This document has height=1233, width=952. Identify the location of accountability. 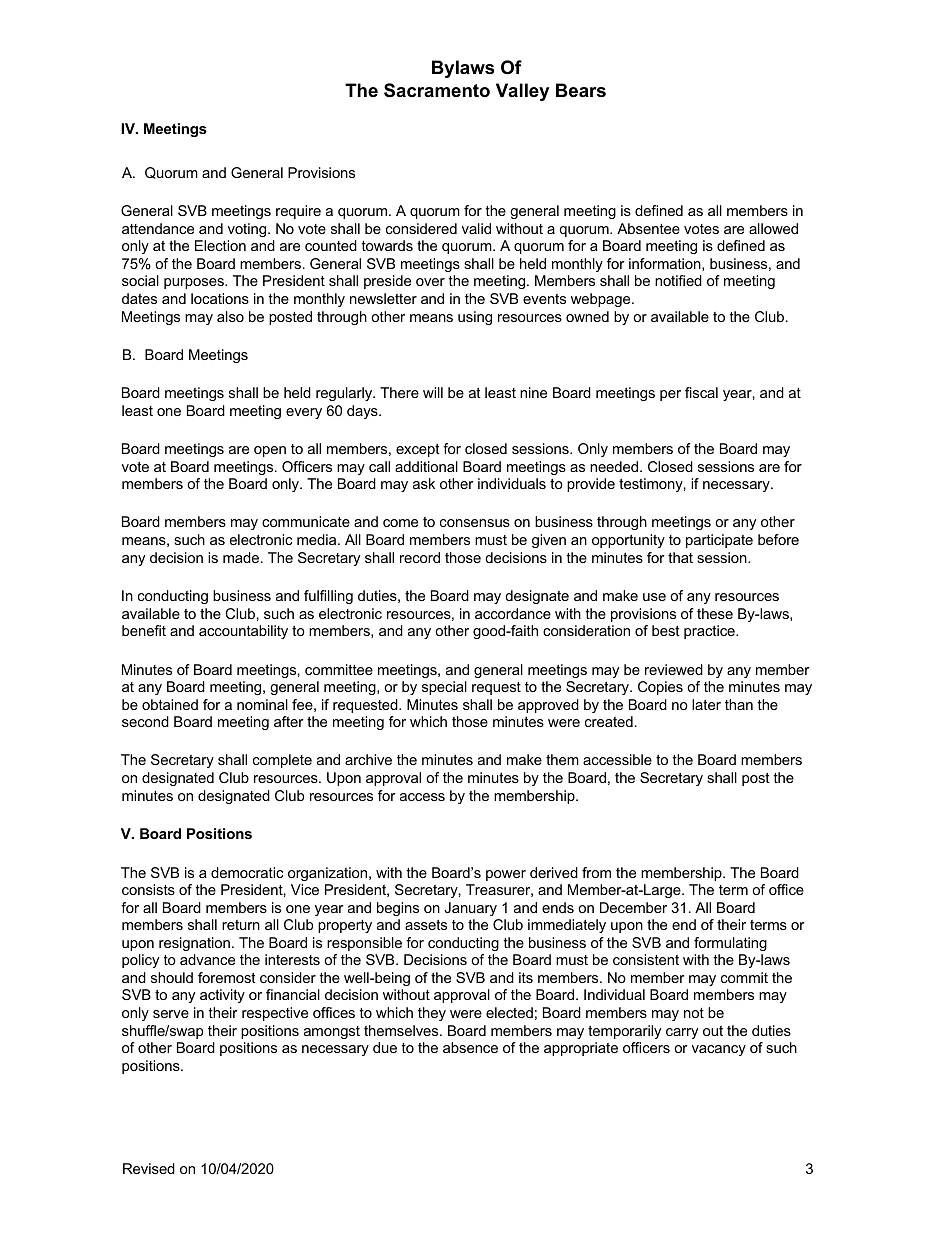
(243, 632).
